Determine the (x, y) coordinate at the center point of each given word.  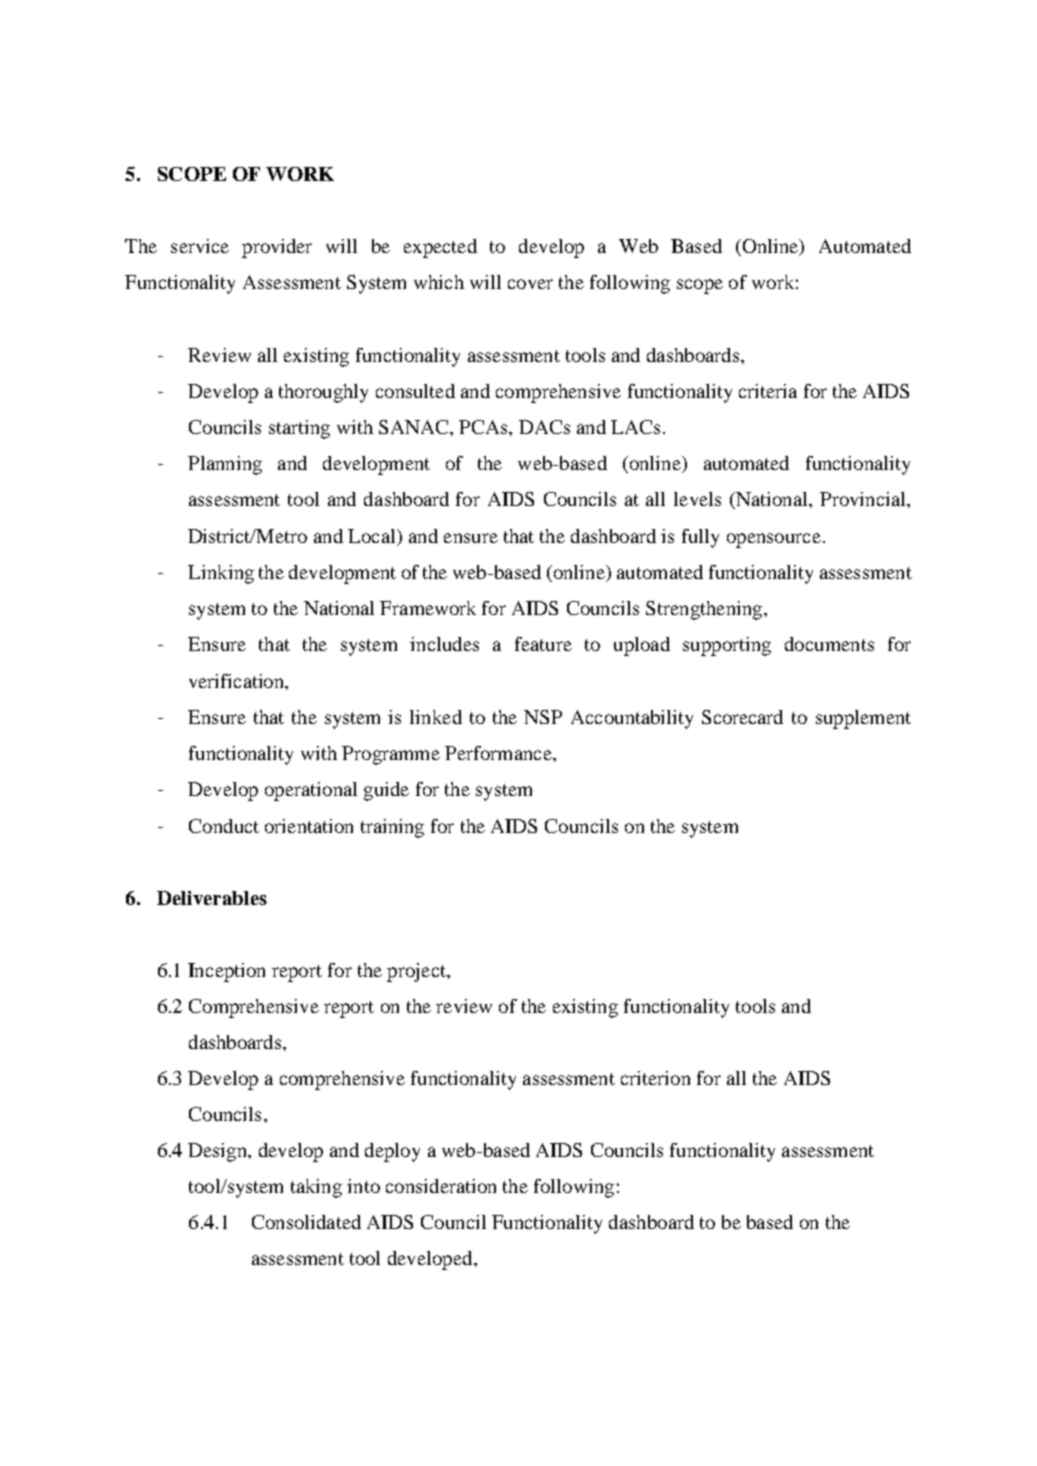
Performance (499, 753)
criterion (655, 1078)
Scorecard (742, 717)
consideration (441, 1186)
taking (316, 1188)
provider (277, 248)
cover (530, 284)
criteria (768, 391)
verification (237, 681)
